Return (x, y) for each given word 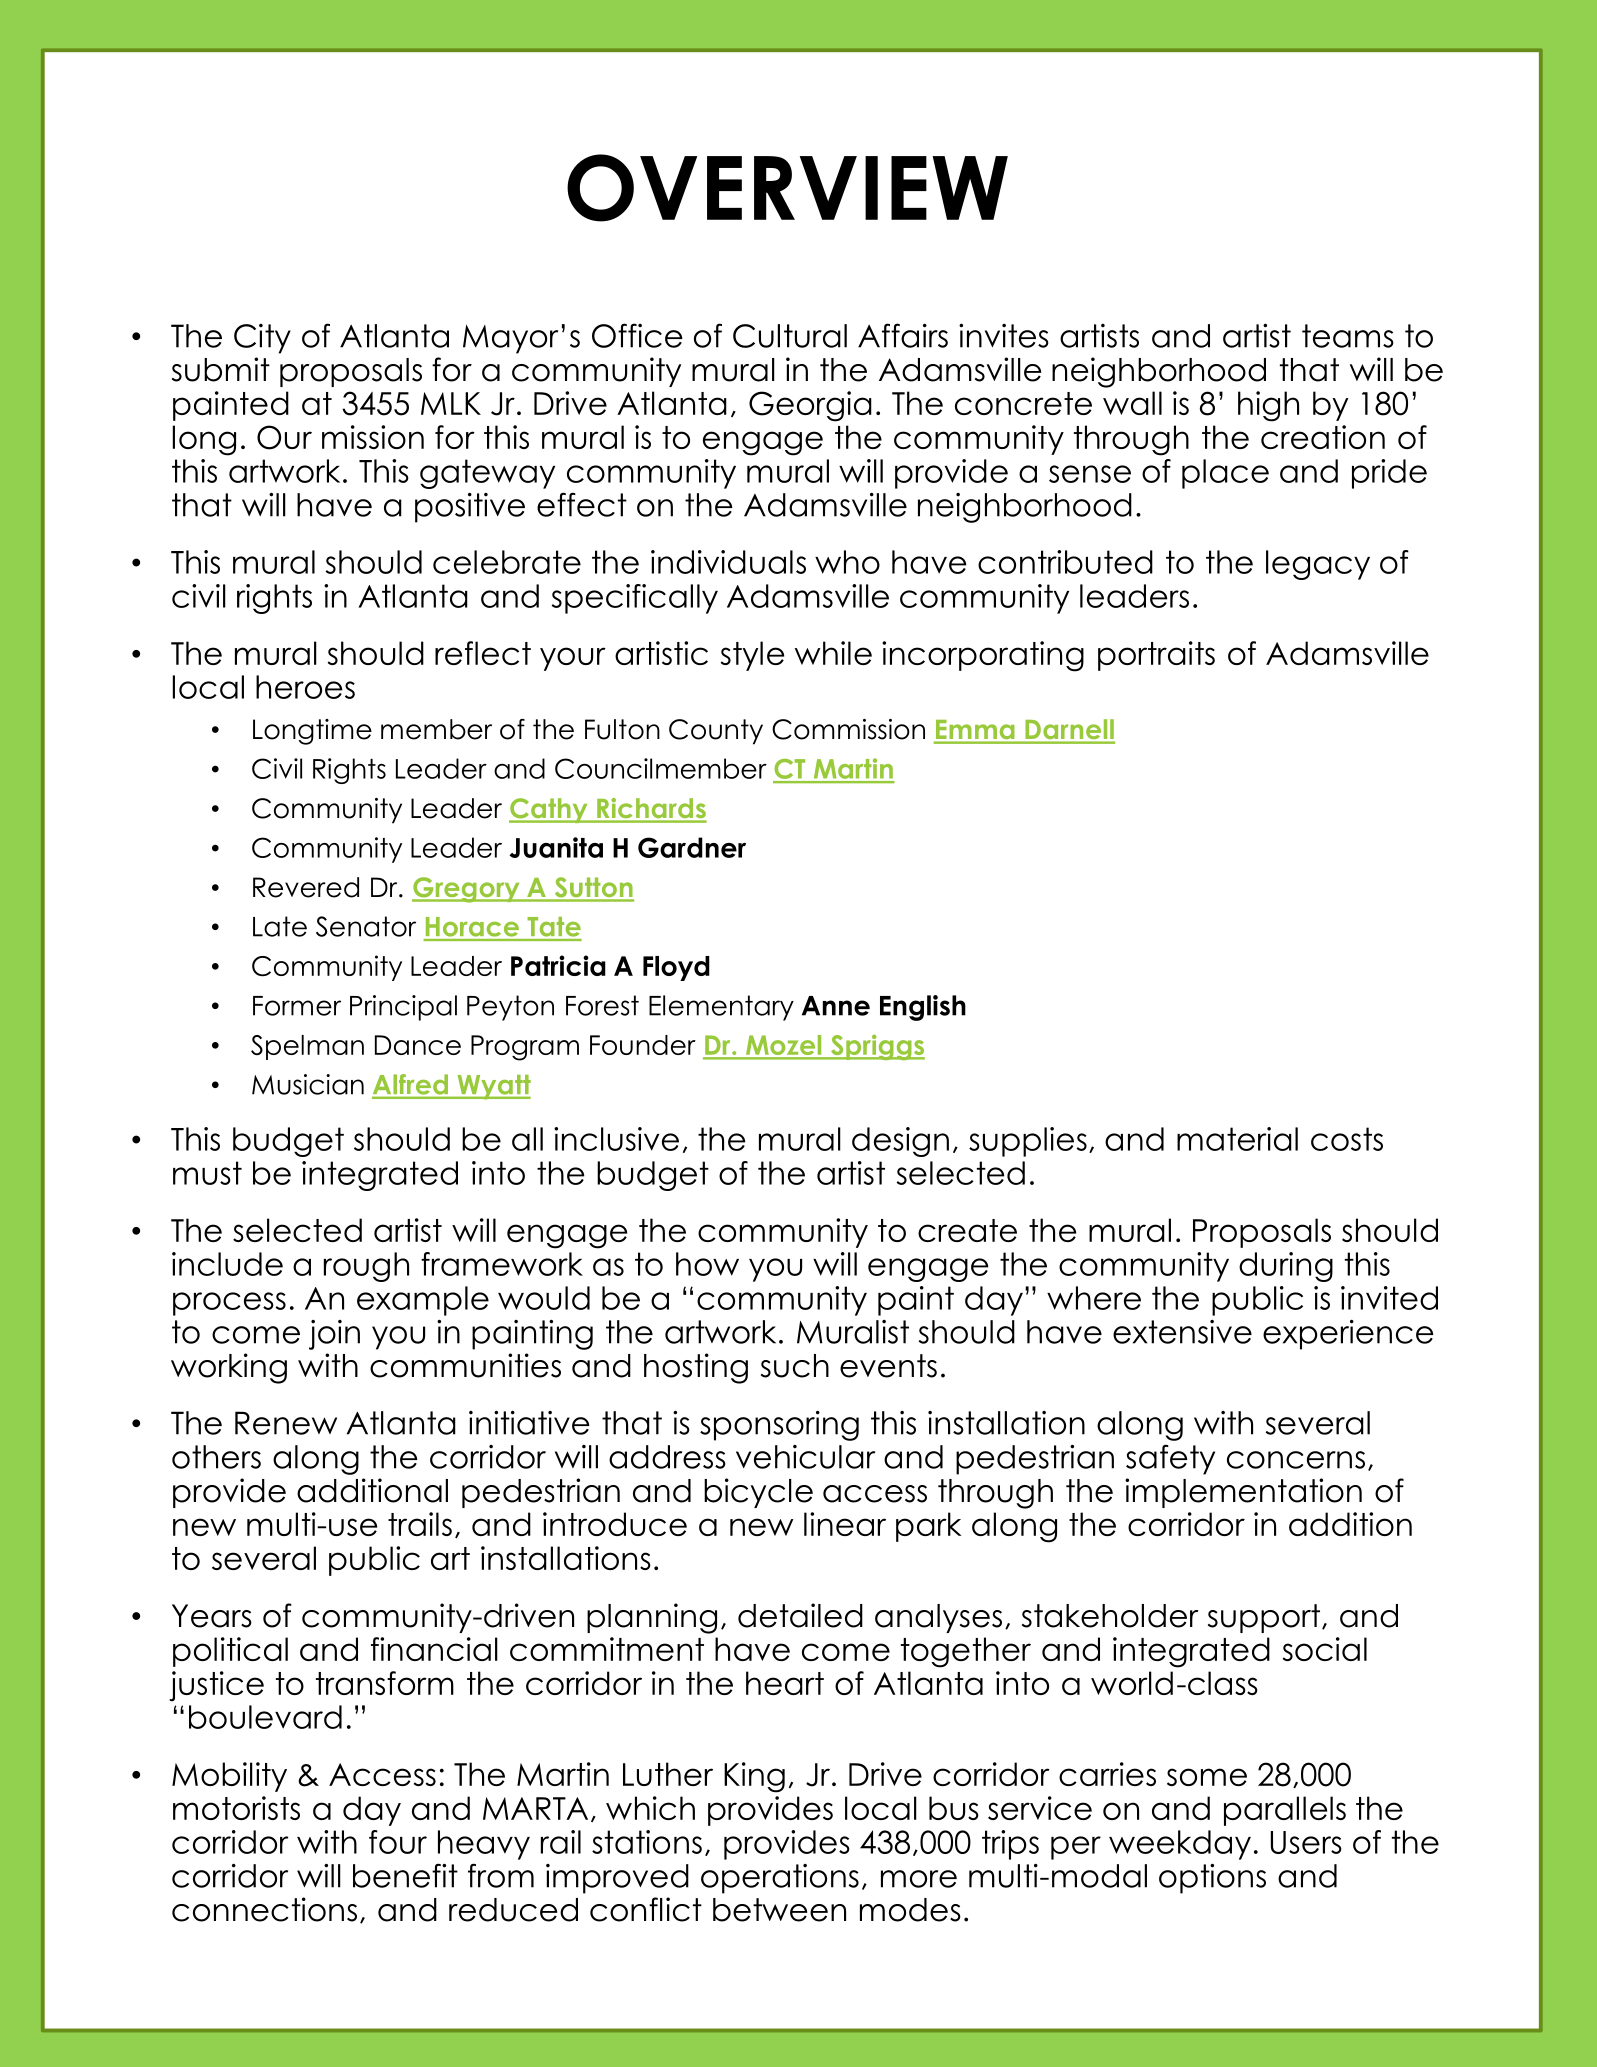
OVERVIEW (787, 188)
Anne (836, 1006)
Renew (286, 1423)
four (398, 1842)
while (833, 653)
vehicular (805, 1457)
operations (780, 1879)
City (262, 339)
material (1237, 1139)
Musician (308, 1084)
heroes (305, 687)
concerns (1296, 1460)
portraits (1156, 656)
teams (1348, 336)
